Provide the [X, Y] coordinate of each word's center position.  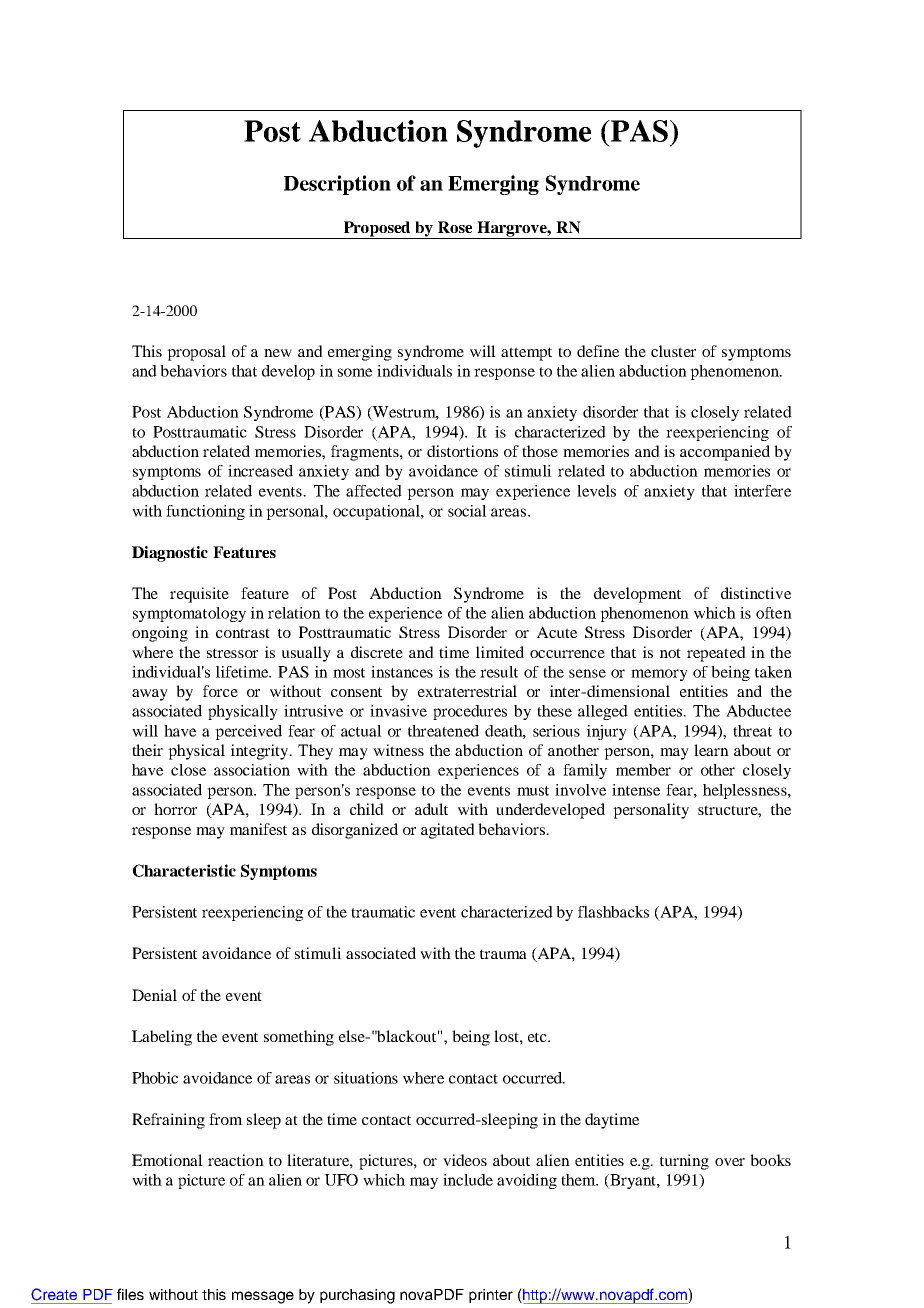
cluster [673, 351]
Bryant [633, 1181]
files [130, 1294]
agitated [448, 831]
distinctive [756, 593]
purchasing [357, 1296]
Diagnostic [170, 554]
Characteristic [184, 870]
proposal [196, 353]
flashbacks [613, 912]
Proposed [377, 230]
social [467, 511]
